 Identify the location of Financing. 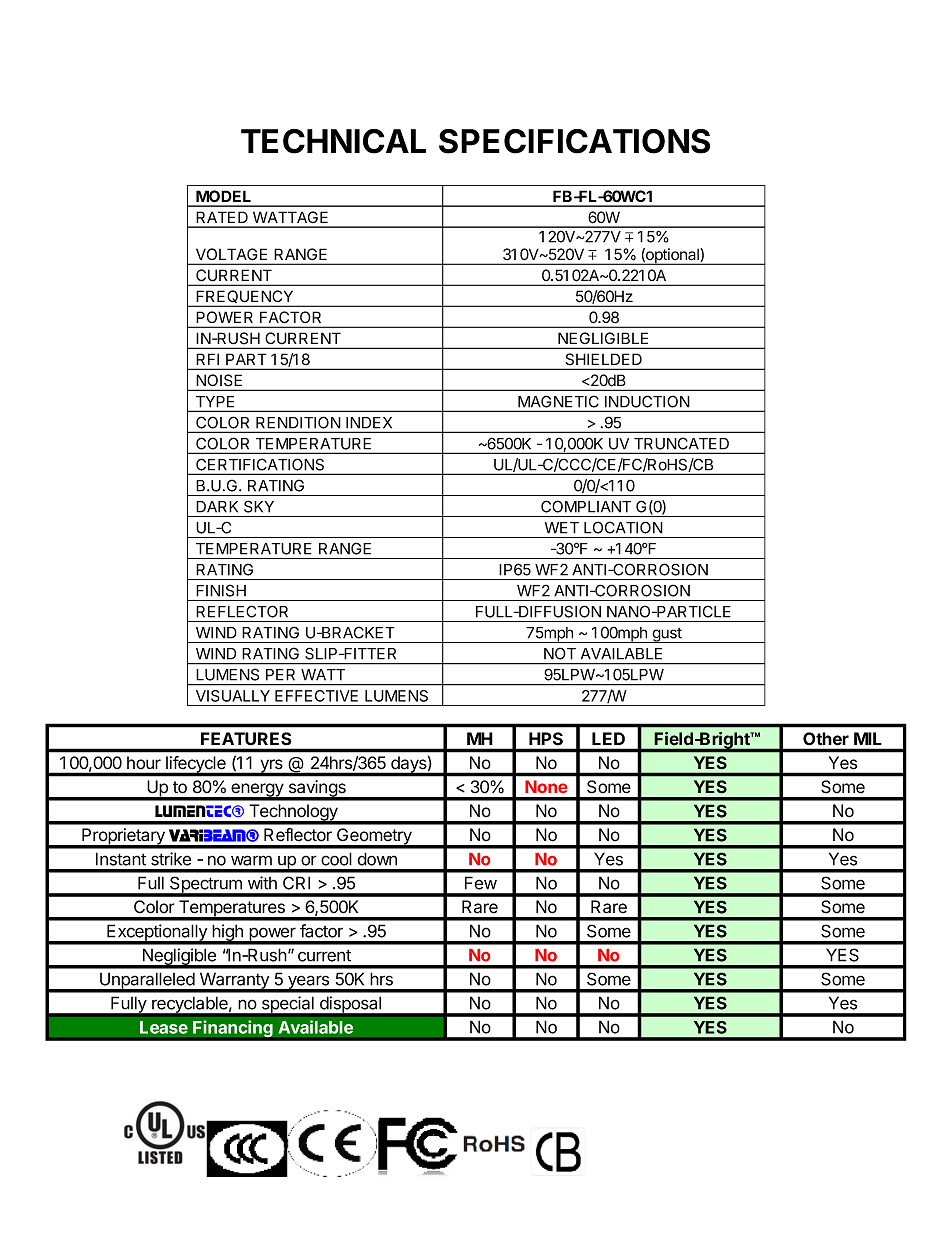
(233, 1030).
